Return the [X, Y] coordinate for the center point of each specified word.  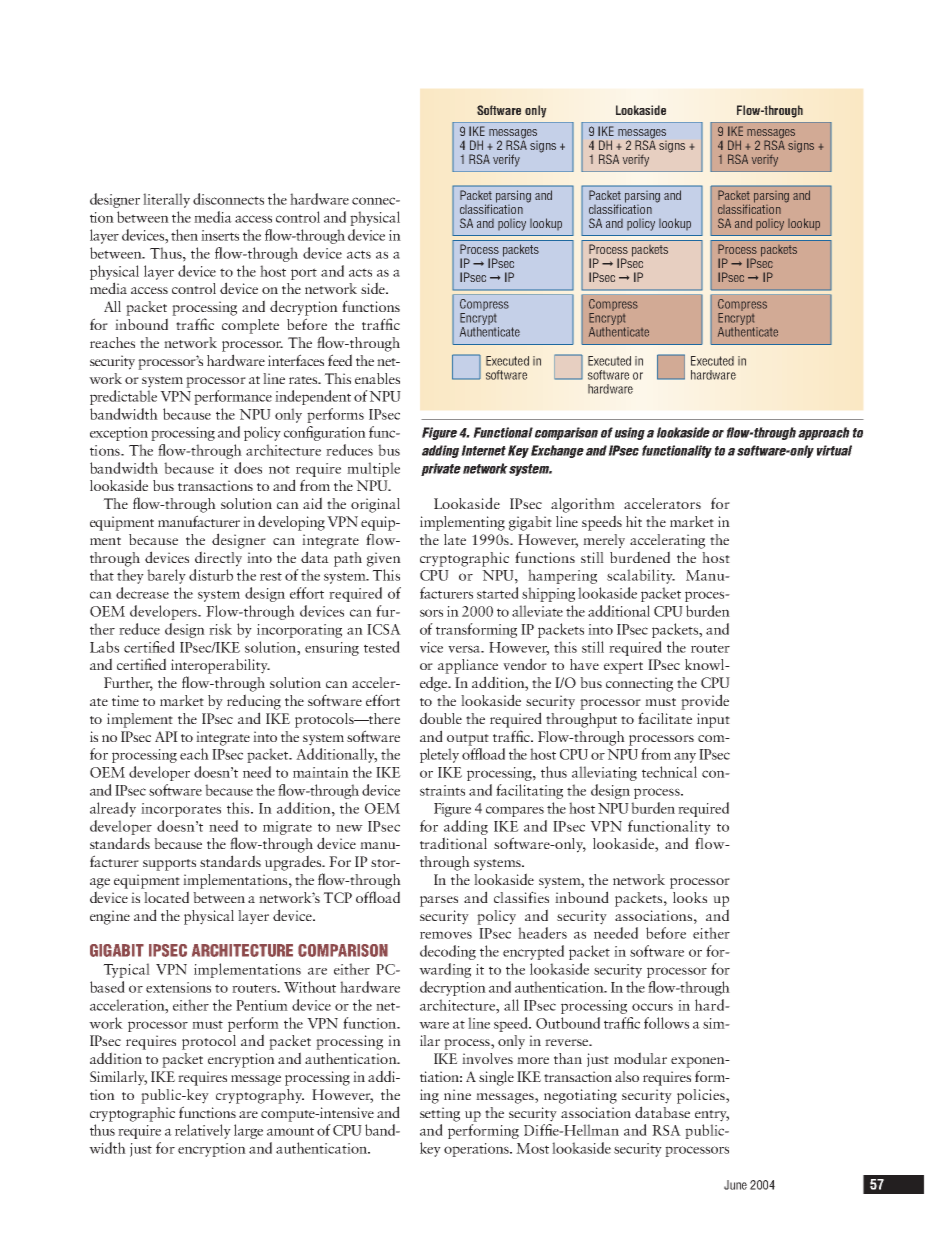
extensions [178, 987]
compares [515, 811]
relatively [203, 1131]
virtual [834, 450]
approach [824, 433]
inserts [220, 235]
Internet [483, 450]
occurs [652, 1007]
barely [166, 576]
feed [340, 360]
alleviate [537, 611]
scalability [641, 576]
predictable [123, 397]
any [685, 757]
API [166, 736]
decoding [448, 952]
